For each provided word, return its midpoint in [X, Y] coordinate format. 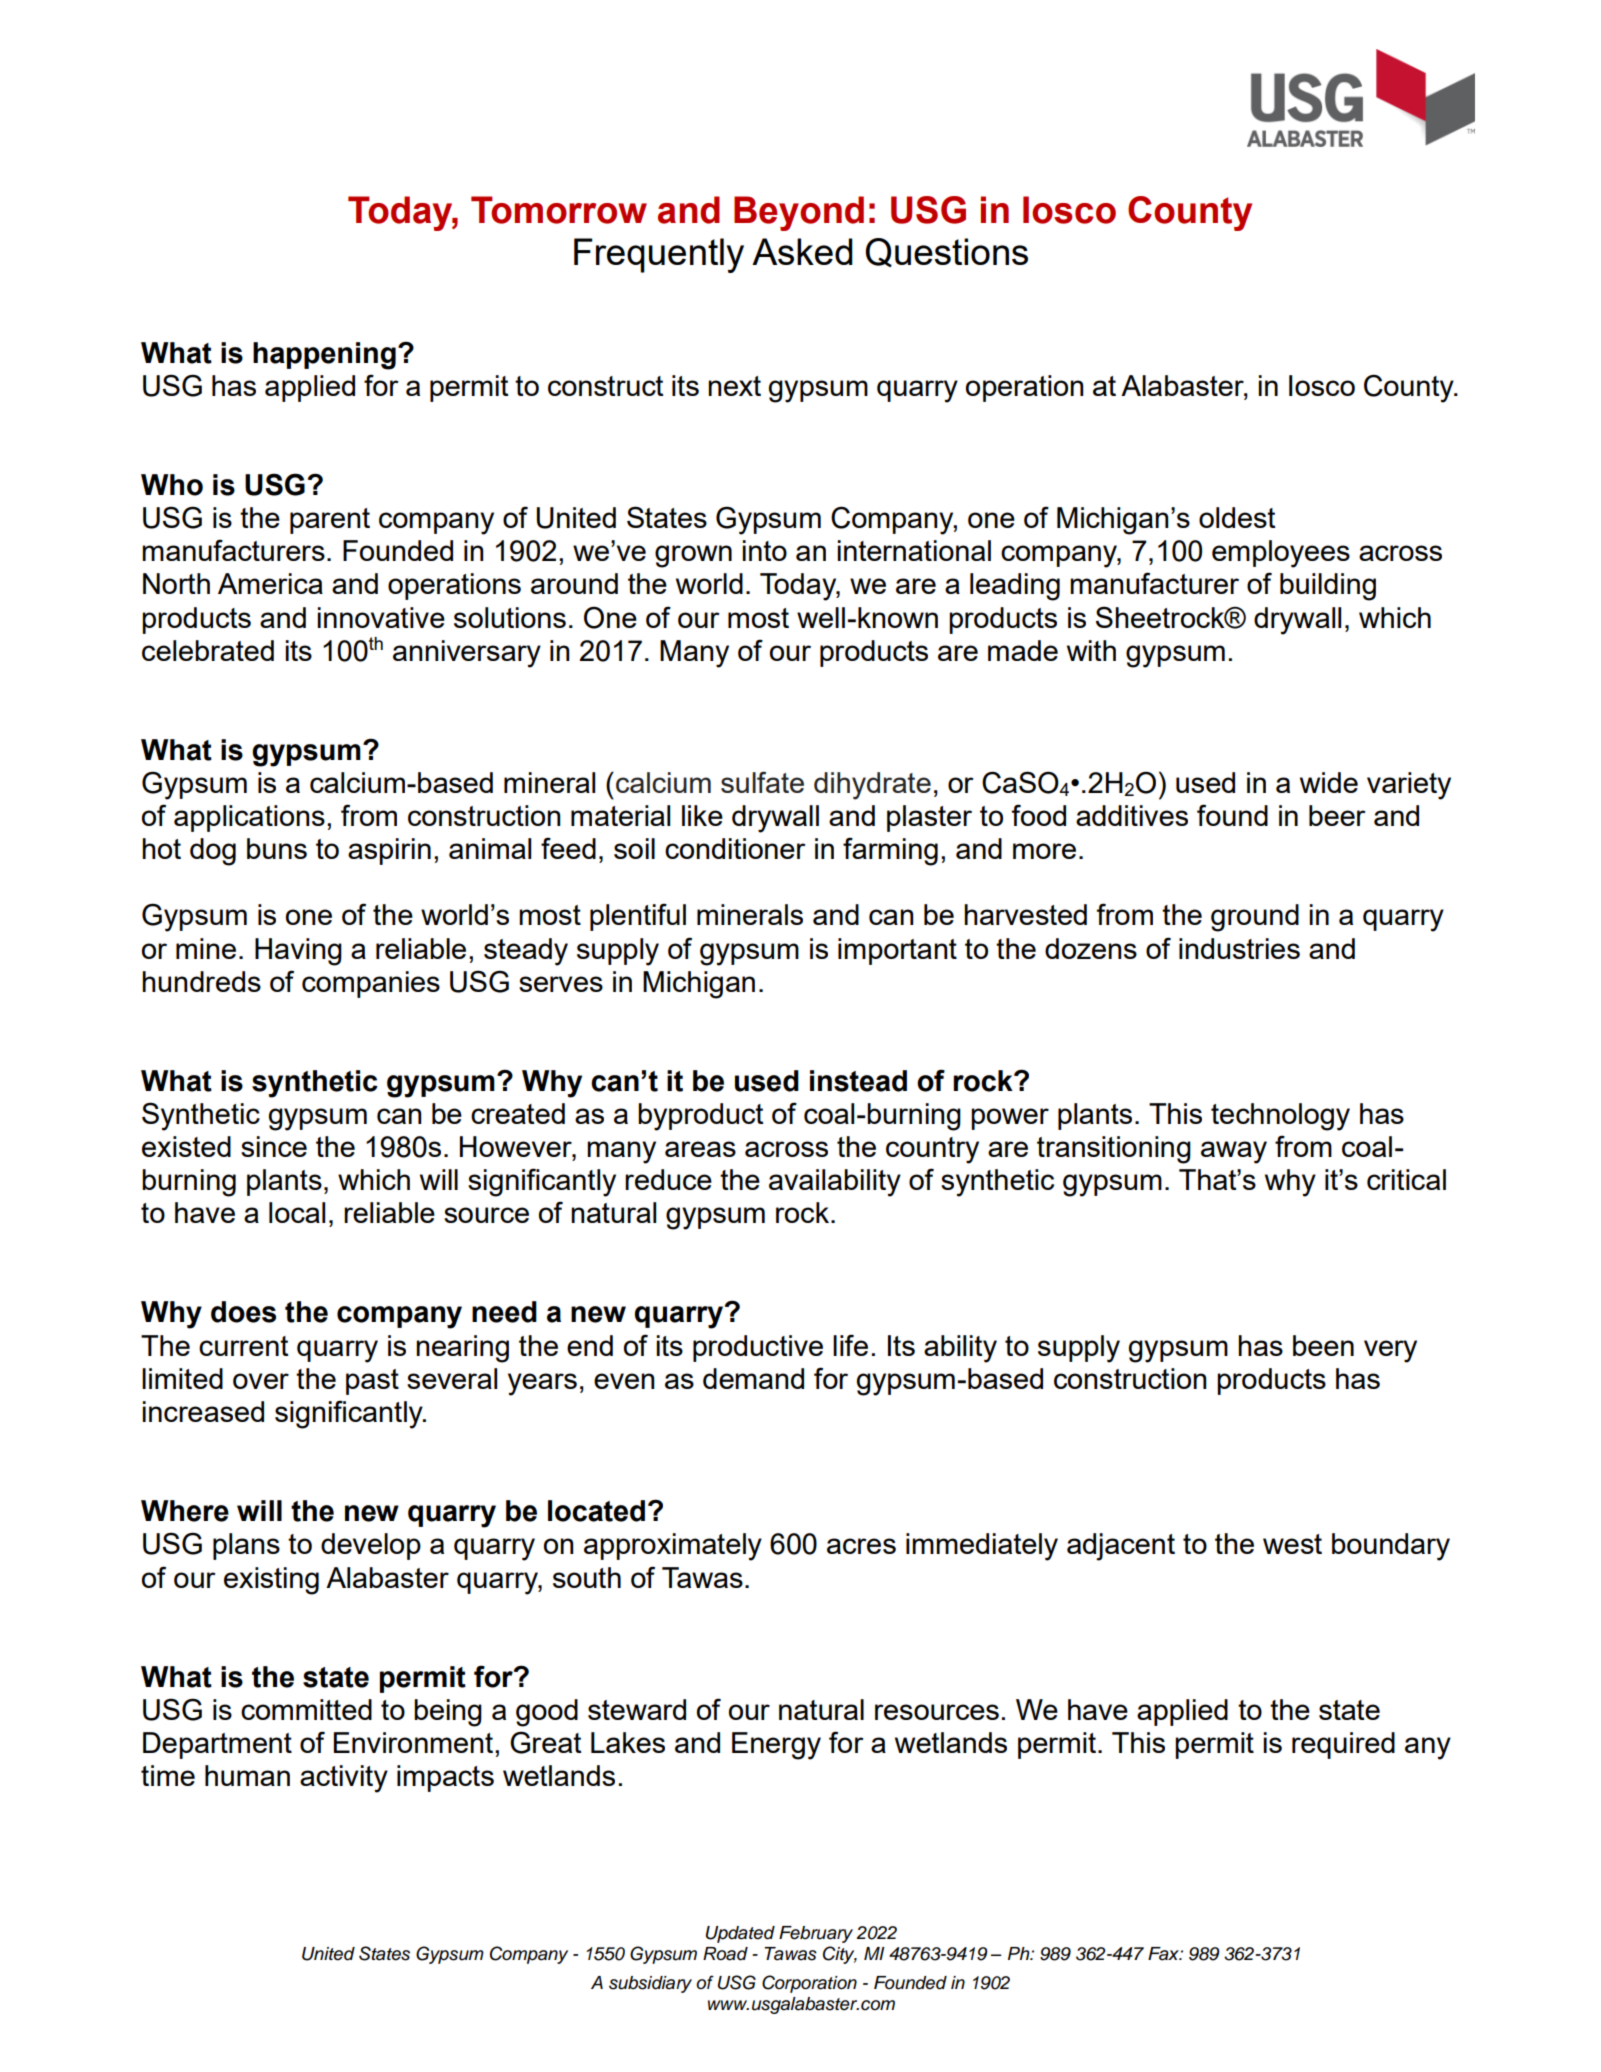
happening [324, 356]
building [1328, 587]
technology [1280, 1117]
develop [371, 1546]
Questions [946, 252]
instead [858, 1081]
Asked [802, 251]
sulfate [762, 782]
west [1292, 1544]
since [274, 1146]
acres [861, 1546]
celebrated [208, 650]
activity [344, 1779]
